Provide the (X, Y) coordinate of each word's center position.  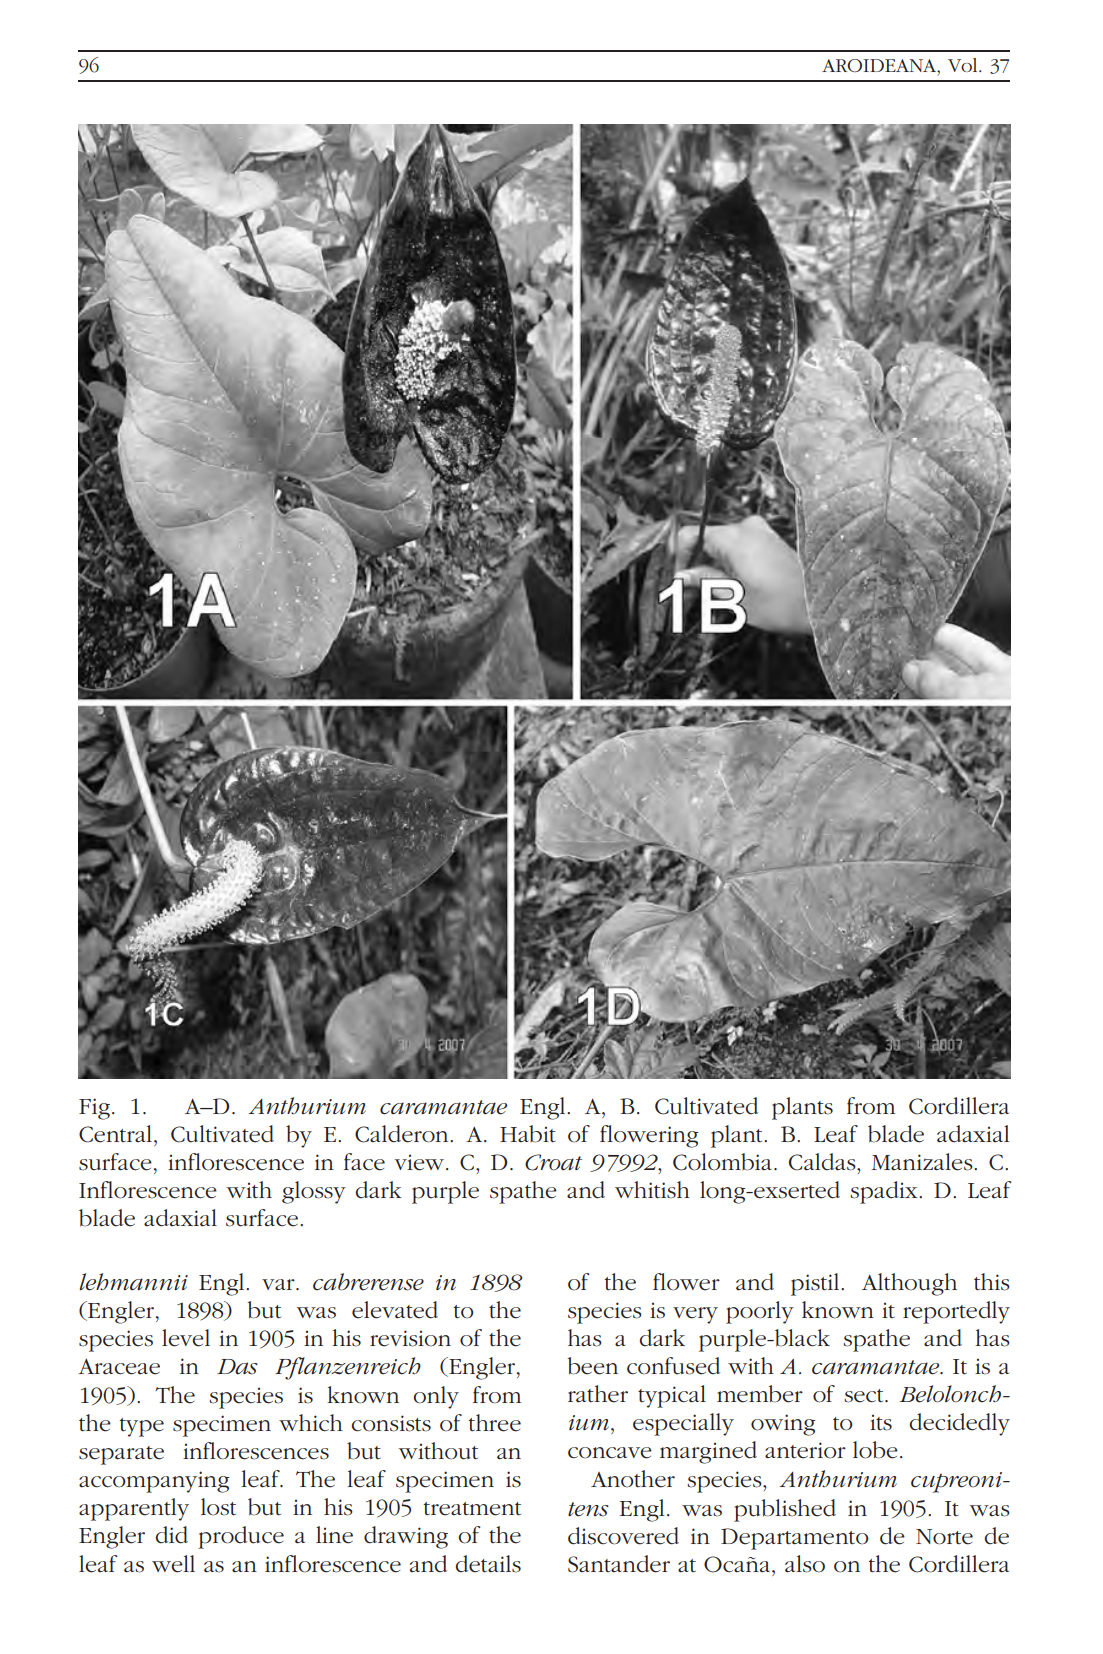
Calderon (403, 1134)
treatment (472, 1509)
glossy (314, 1192)
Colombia (722, 1162)
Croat (553, 1162)
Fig (94, 1109)
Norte (944, 1537)
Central (115, 1134)
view (421, 1162)
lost (218, 1507)
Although (909, 1284)
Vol (964, 65)
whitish (652, 1190)
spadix (885, 1192)
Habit (528, 1134)
